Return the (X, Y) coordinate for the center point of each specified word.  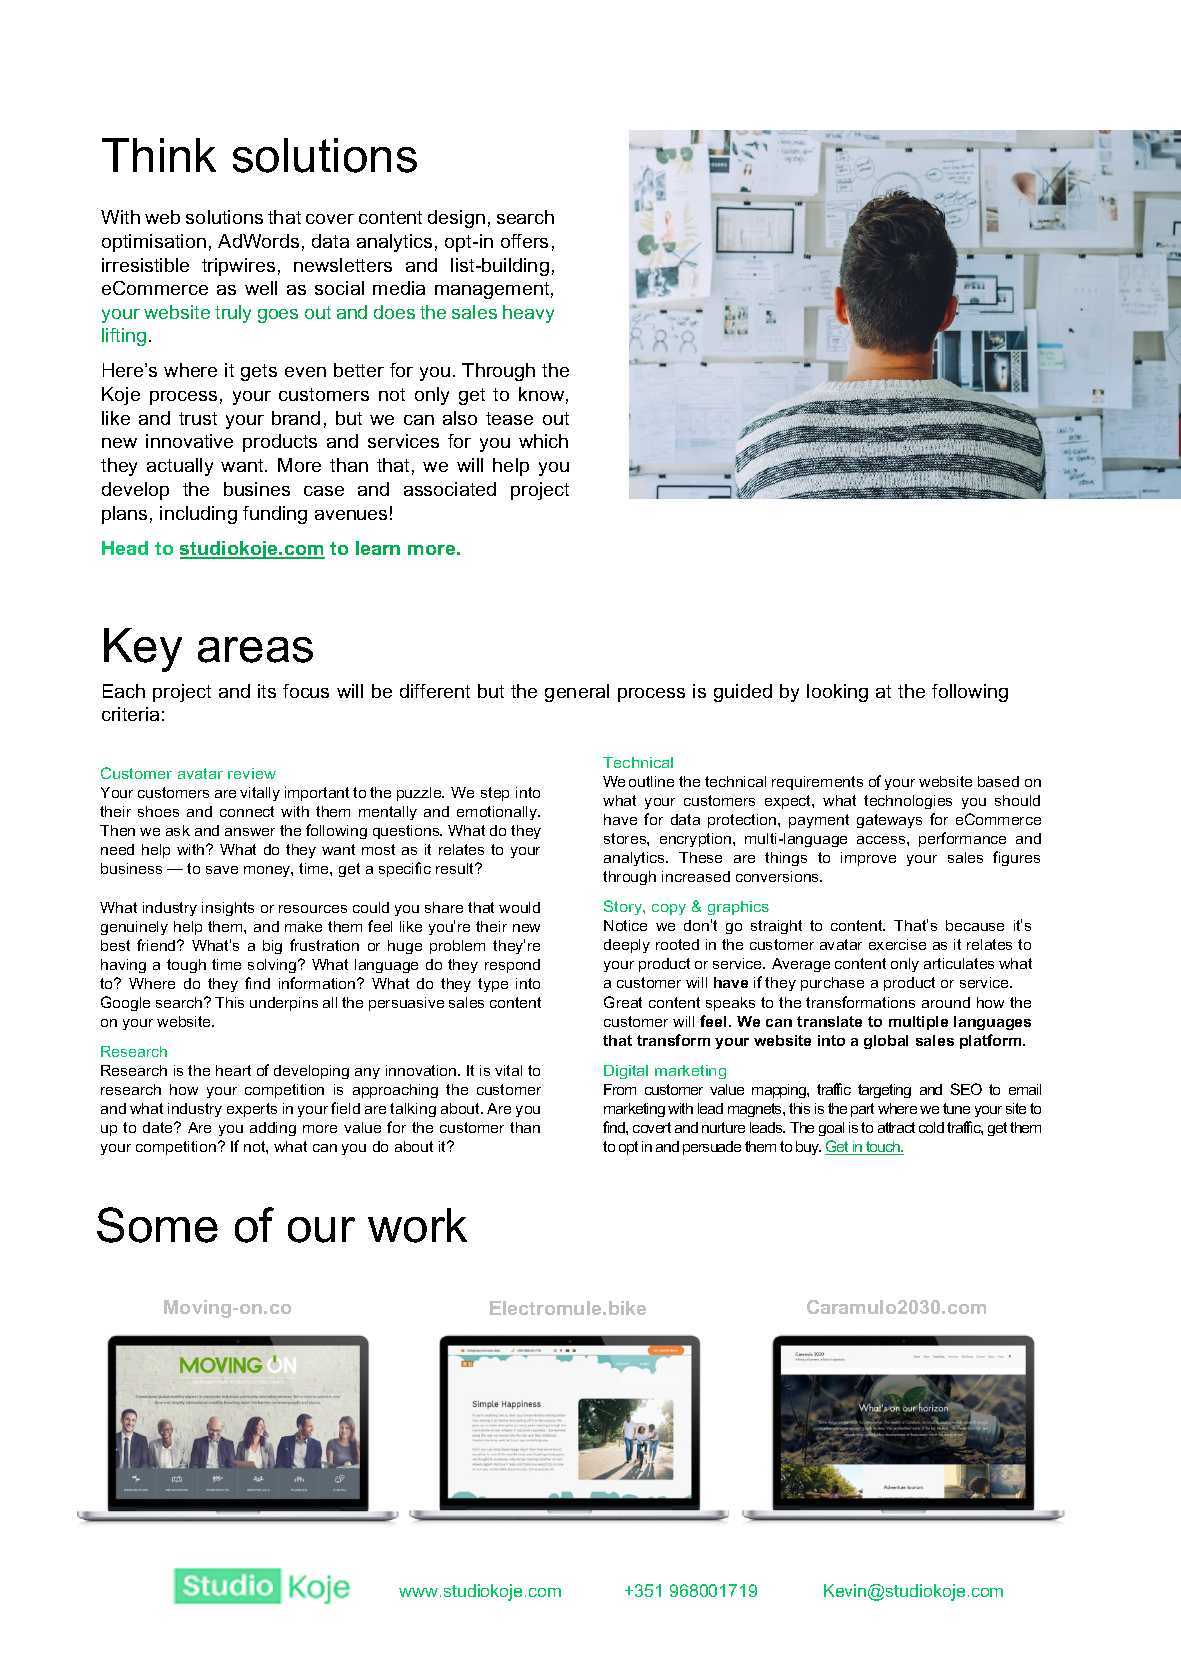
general (577, 693)
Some (157, 1225)
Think (159, 155)
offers (524, 241)
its (267, 691)
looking (837, 693)
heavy (528, 314)
